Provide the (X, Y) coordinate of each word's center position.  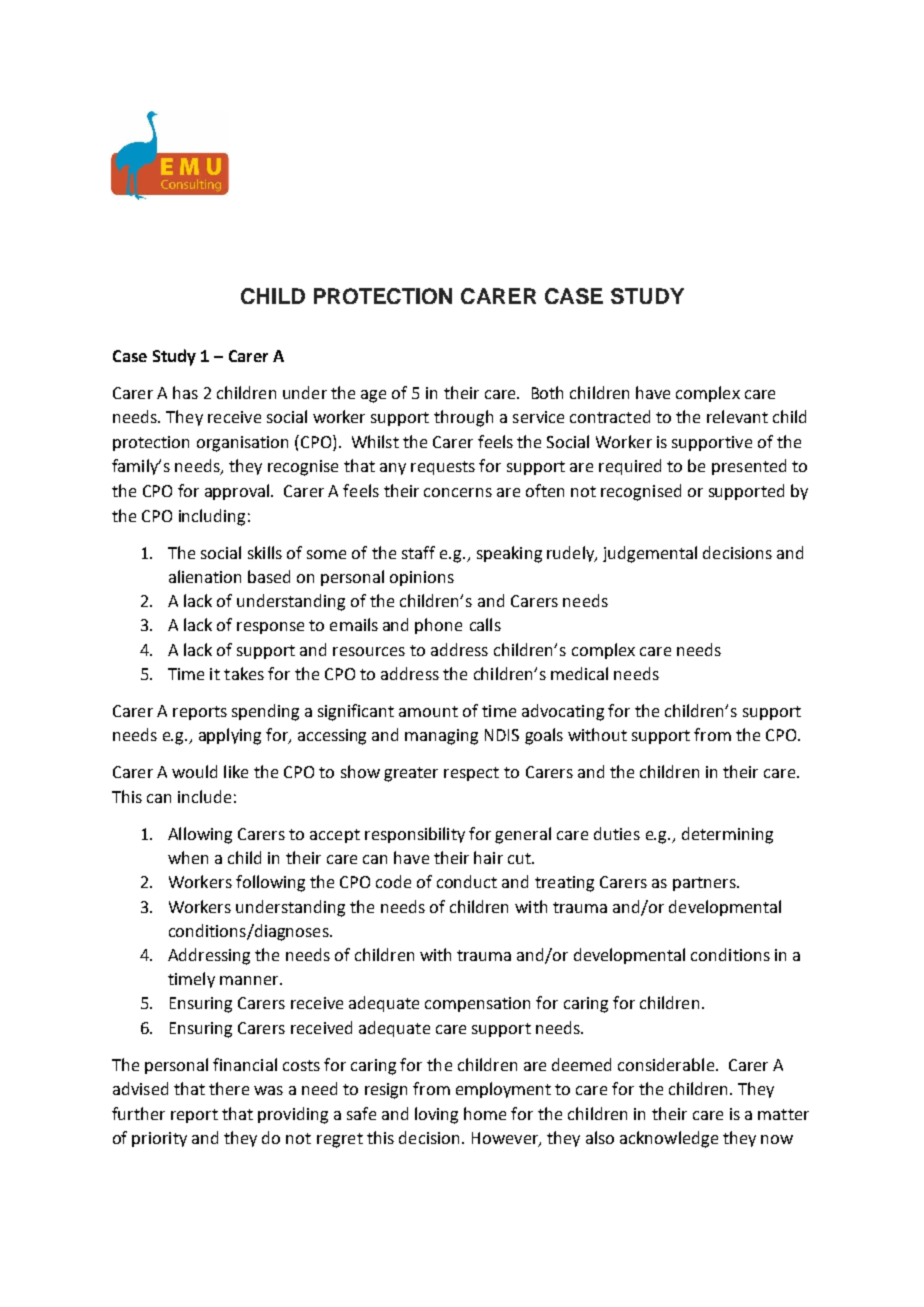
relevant (737, 416)
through (463, 418)
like (236, 771)
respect (471, 774)
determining (727, 835)
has (185, 392)
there (229, 1088)
